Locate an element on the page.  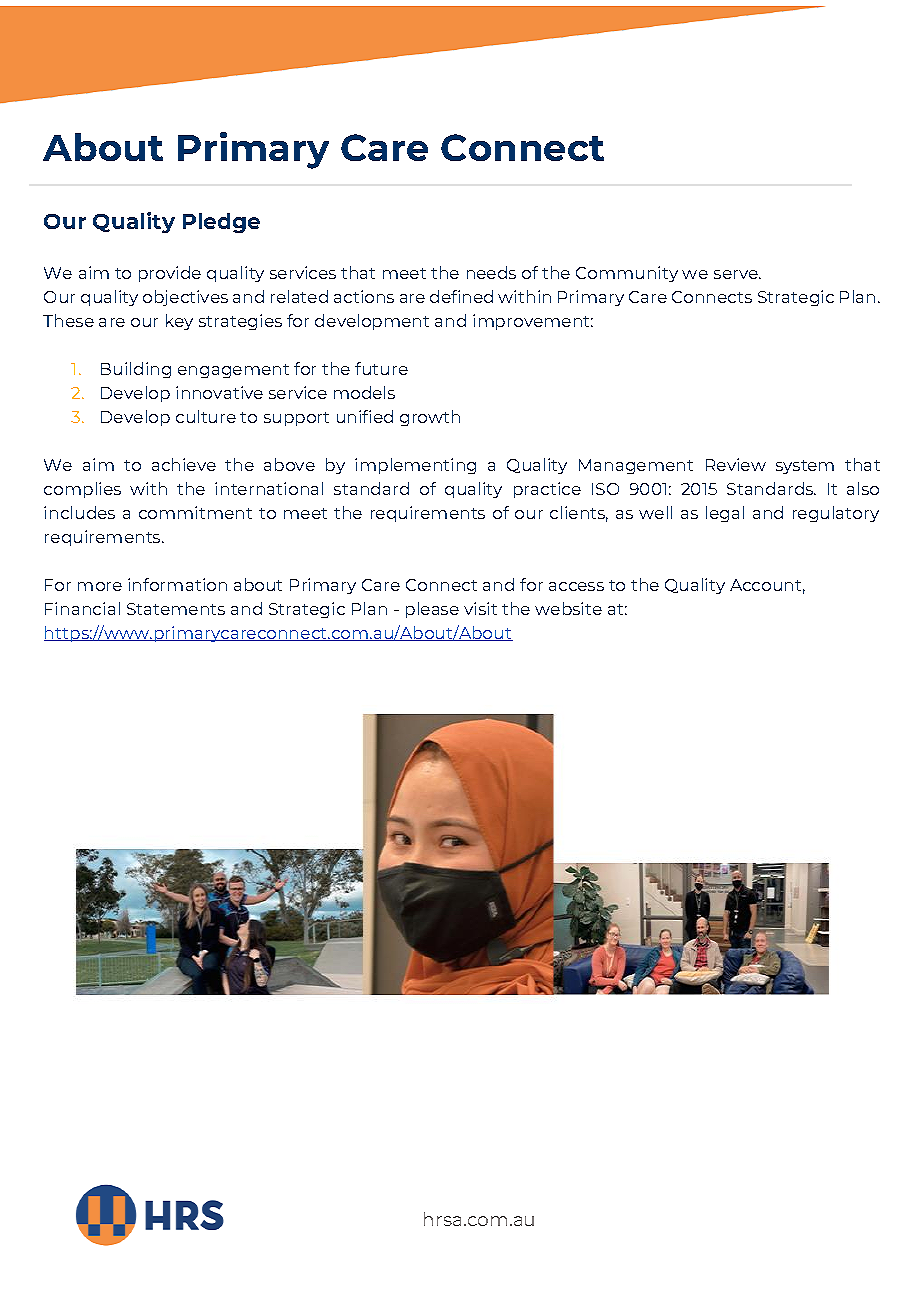
Community is located at coordinates (627, 274).
